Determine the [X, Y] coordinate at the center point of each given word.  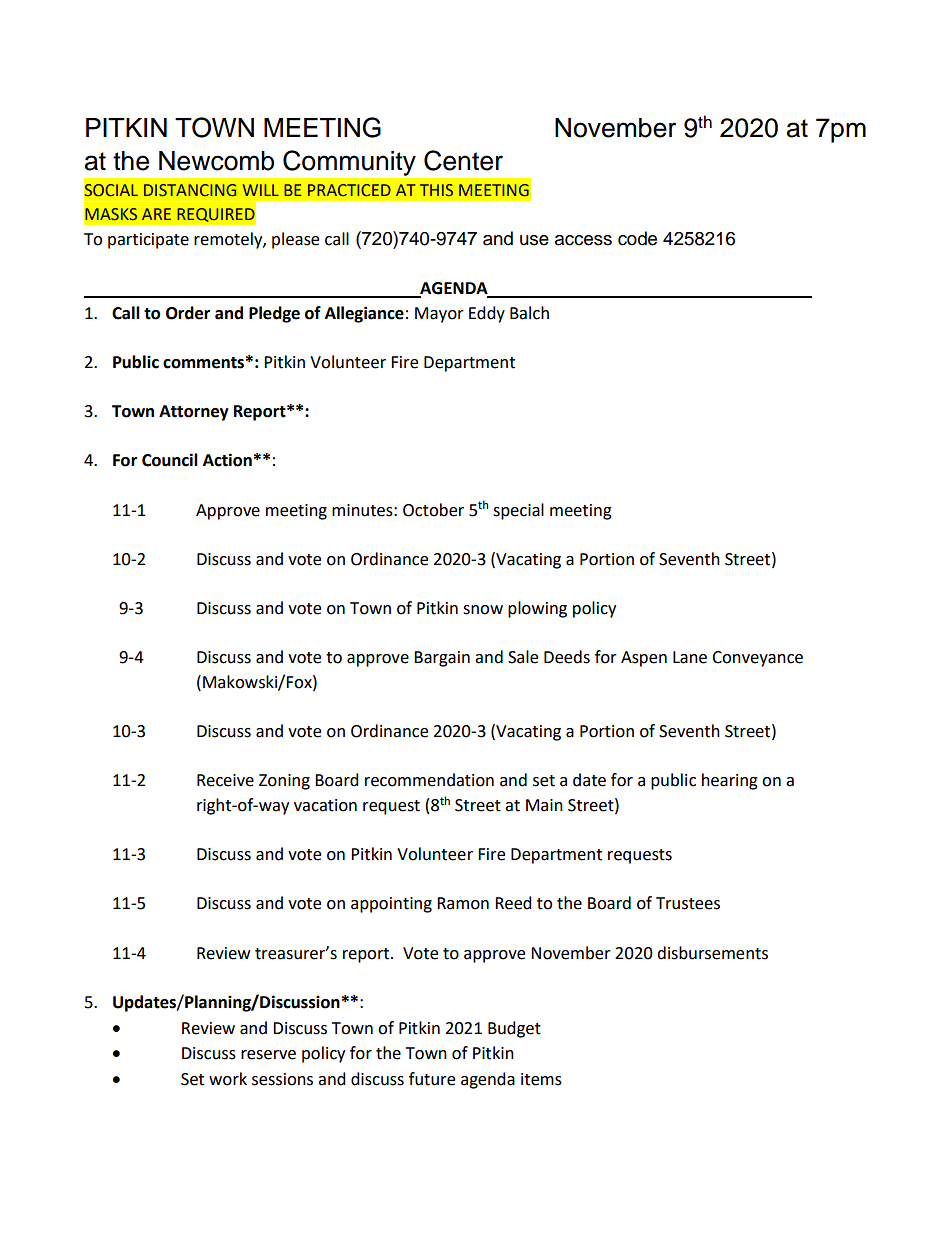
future [432, 1079]
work [228, 1079]
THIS [436, 190]
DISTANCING [190, 190]
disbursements [712, 953]
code [637, 238]
